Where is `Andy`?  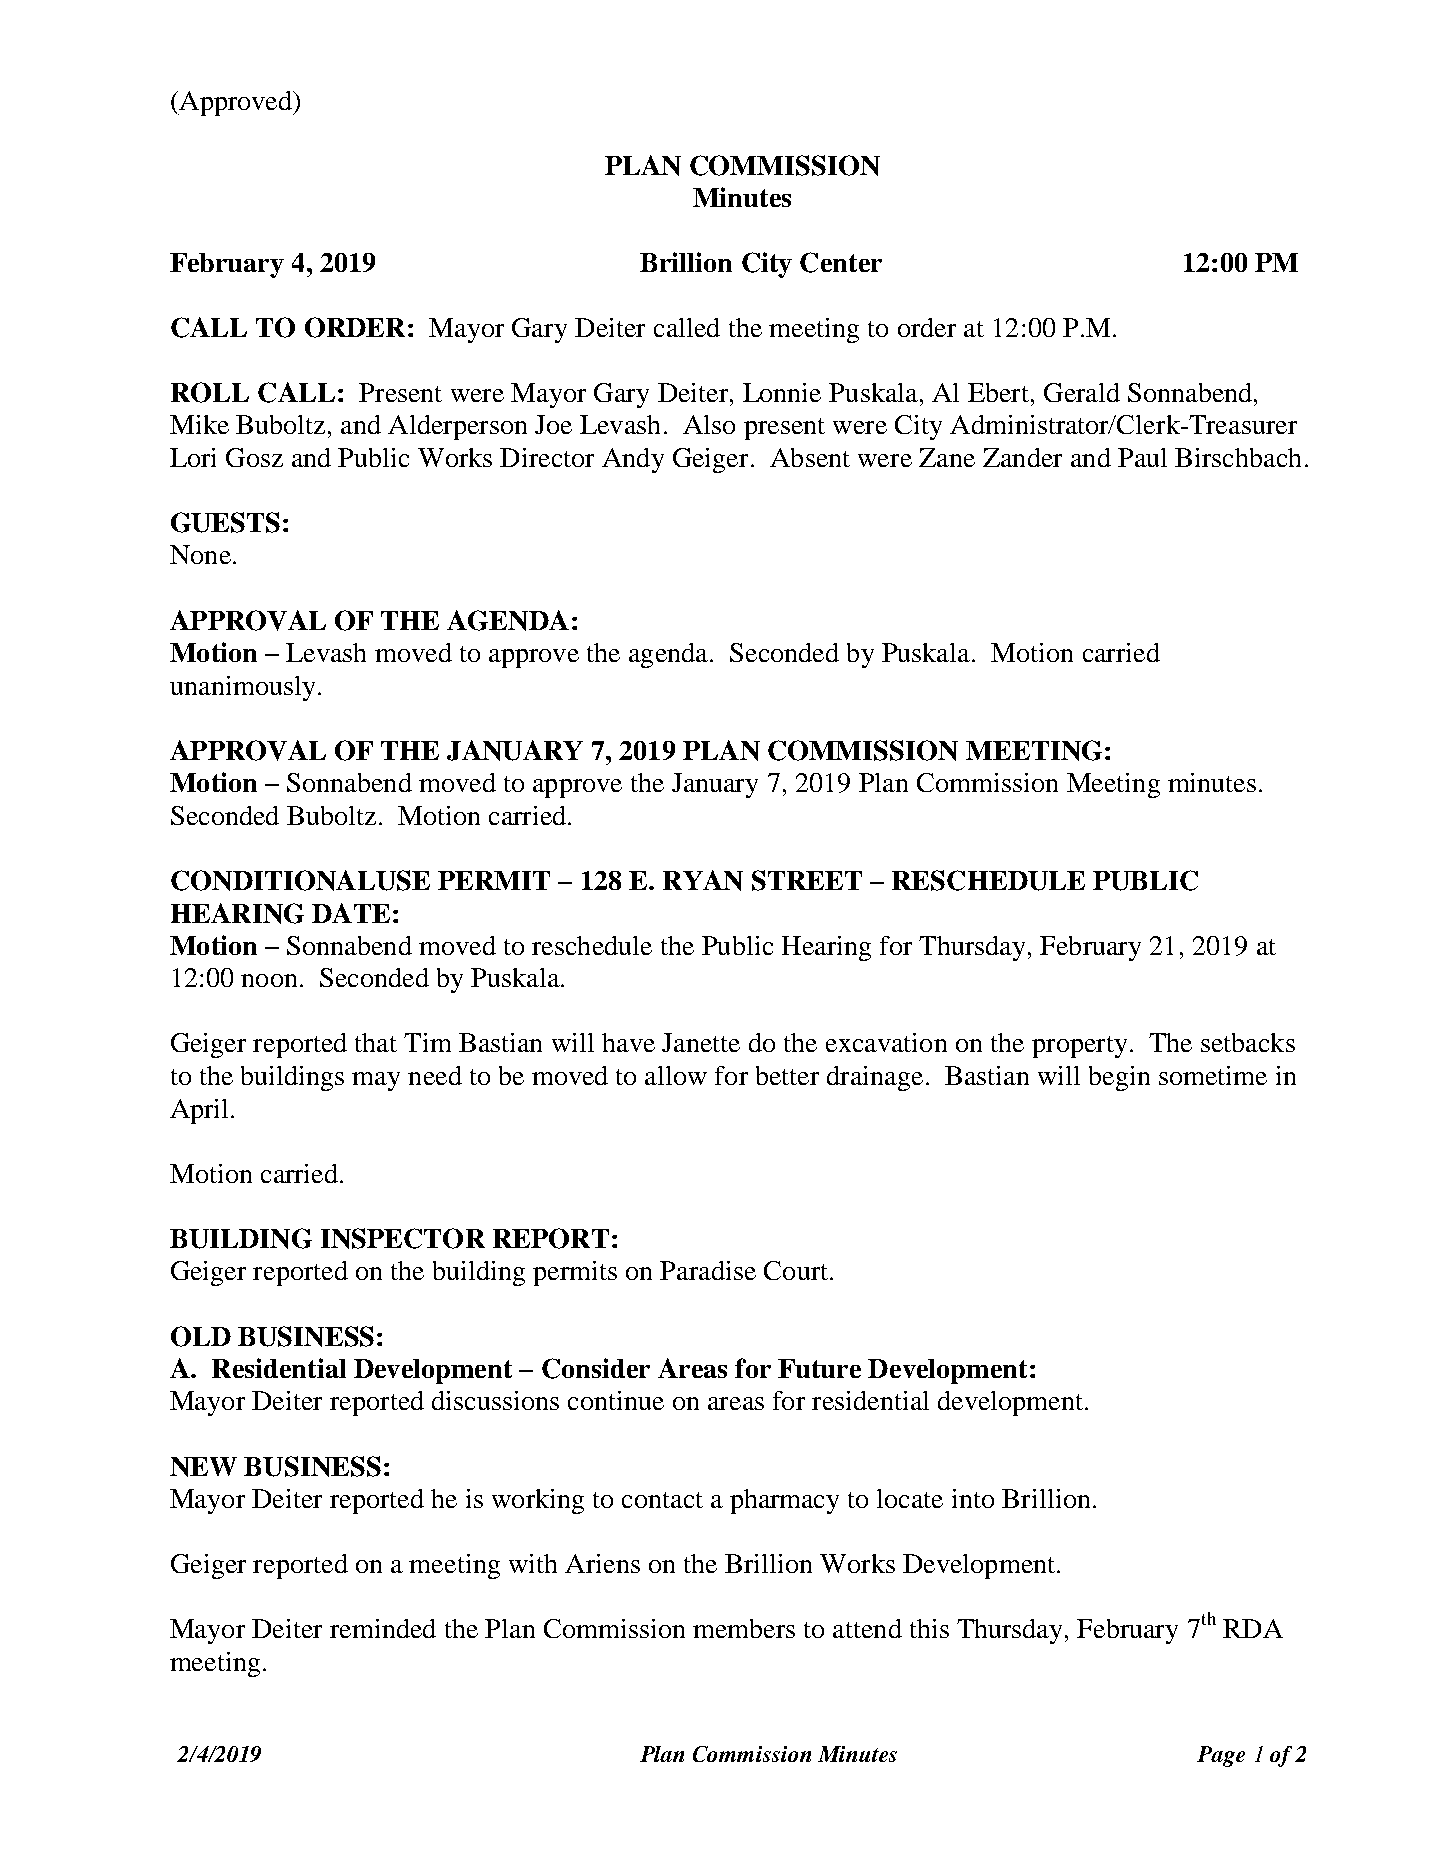 Andy is located at coordinates (633, 460).
